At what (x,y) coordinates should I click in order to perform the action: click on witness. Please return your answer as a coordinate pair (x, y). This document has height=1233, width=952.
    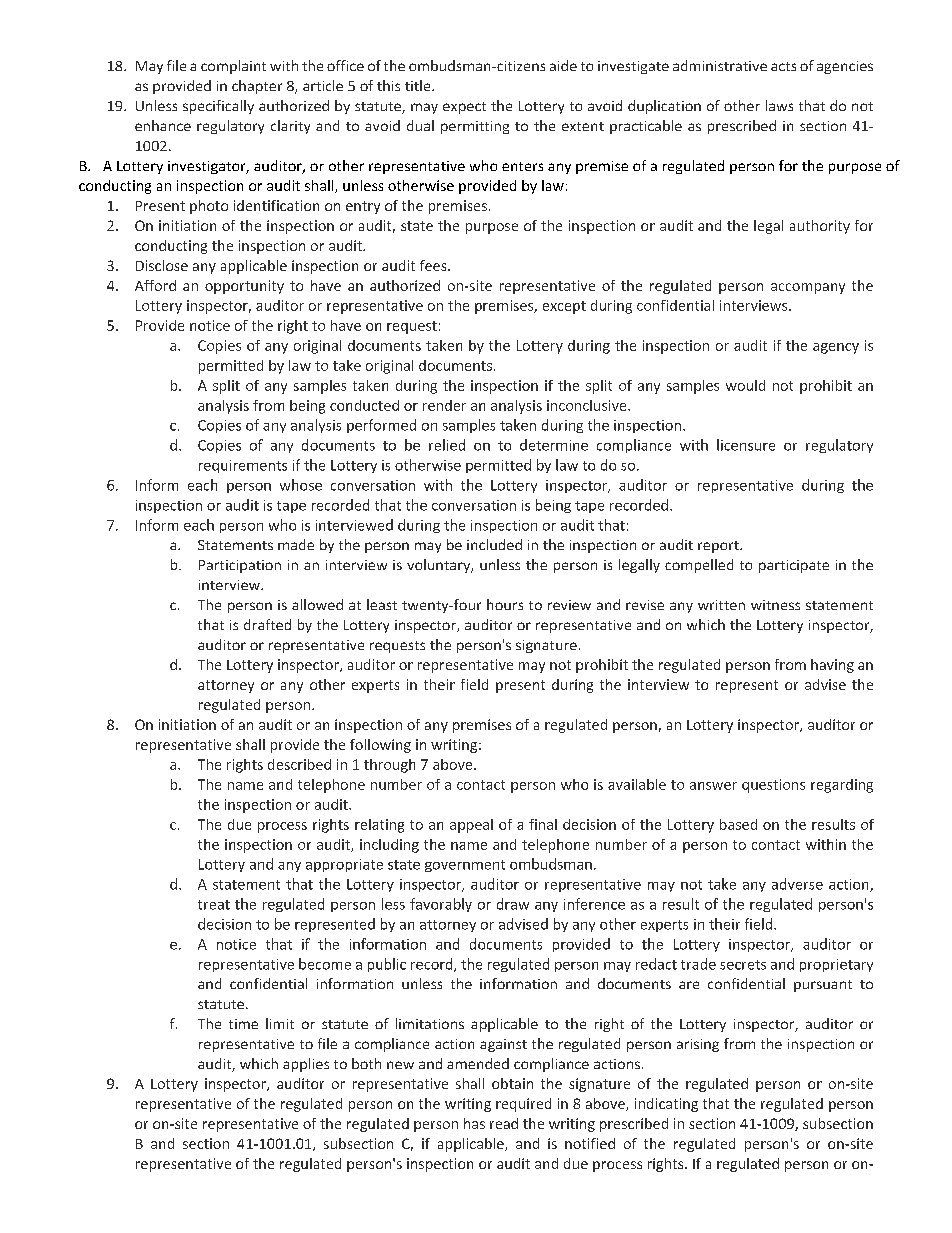
    Looking at the image, I should click on (775, 605).
